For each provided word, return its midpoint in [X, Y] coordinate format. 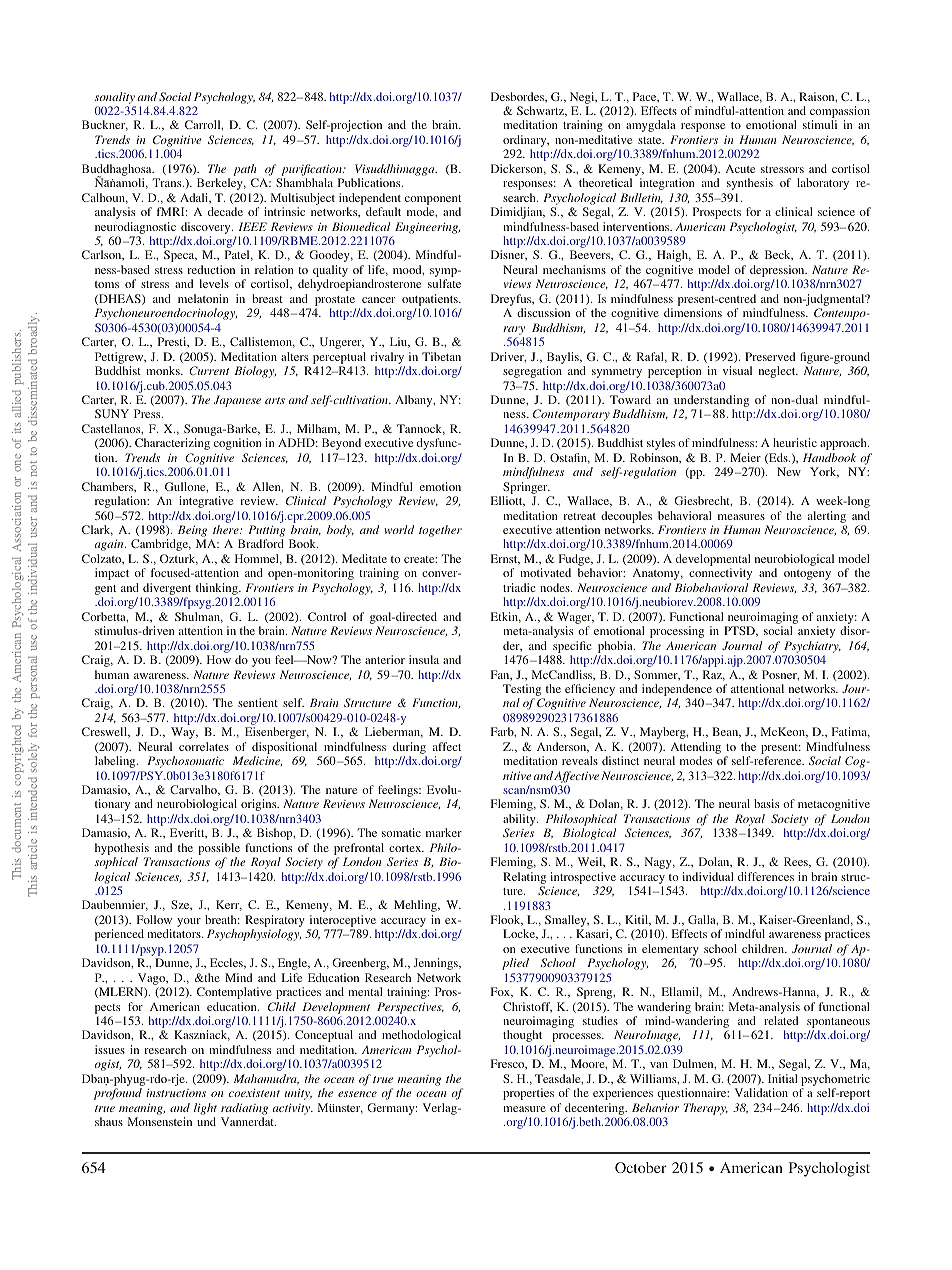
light [205, 1109]
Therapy [706, 1109]
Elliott [508, 501]
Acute [740, 168]
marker [444, 832]
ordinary [526, 142]
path [244, 170]
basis [766, 803]
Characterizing [172, 444]
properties [528, 1094]
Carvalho [194, 790]
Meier [745, 457]
